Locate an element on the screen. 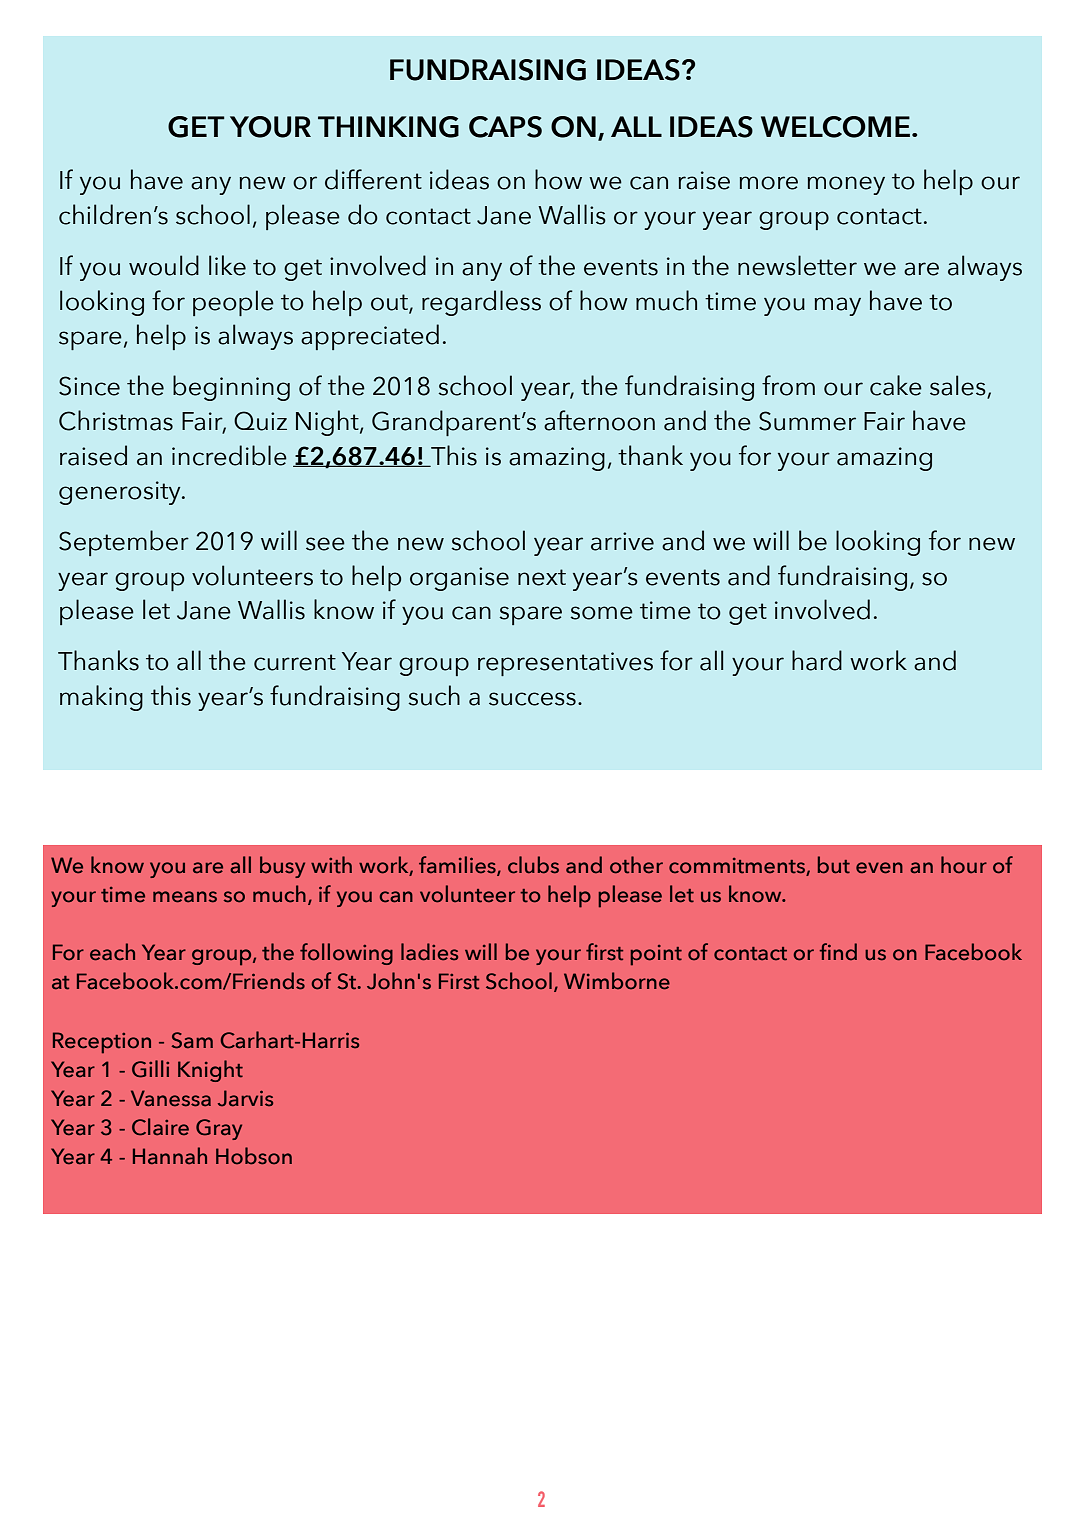 This screenshot has height=1534, width=1084. money is located at coordinates (846, 185).
